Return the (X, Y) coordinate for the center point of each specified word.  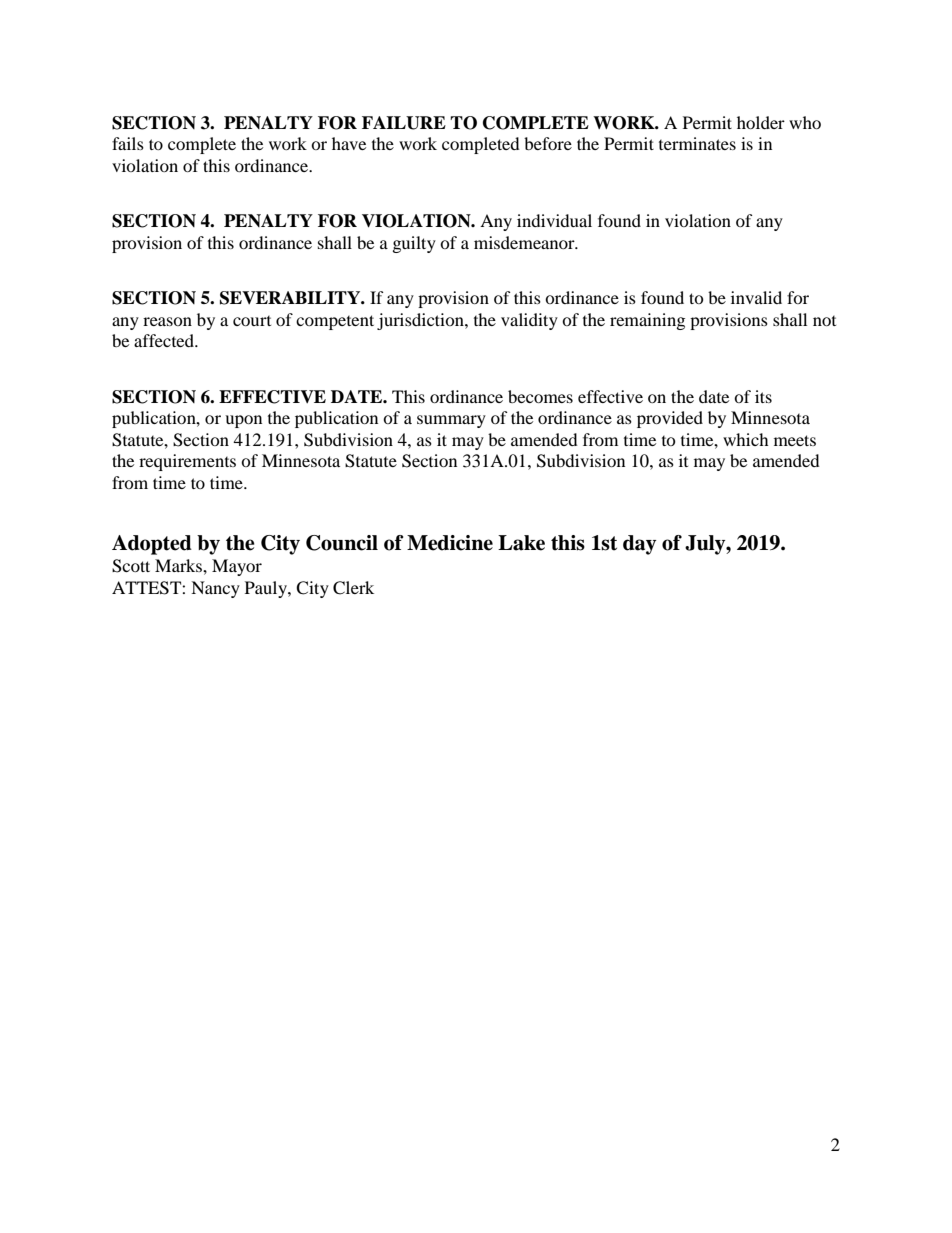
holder (761, 122)
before (548, 143)
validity (529, 321)
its (763, 396)
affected (165, 340)
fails (128, 143)
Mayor (237, 567)
